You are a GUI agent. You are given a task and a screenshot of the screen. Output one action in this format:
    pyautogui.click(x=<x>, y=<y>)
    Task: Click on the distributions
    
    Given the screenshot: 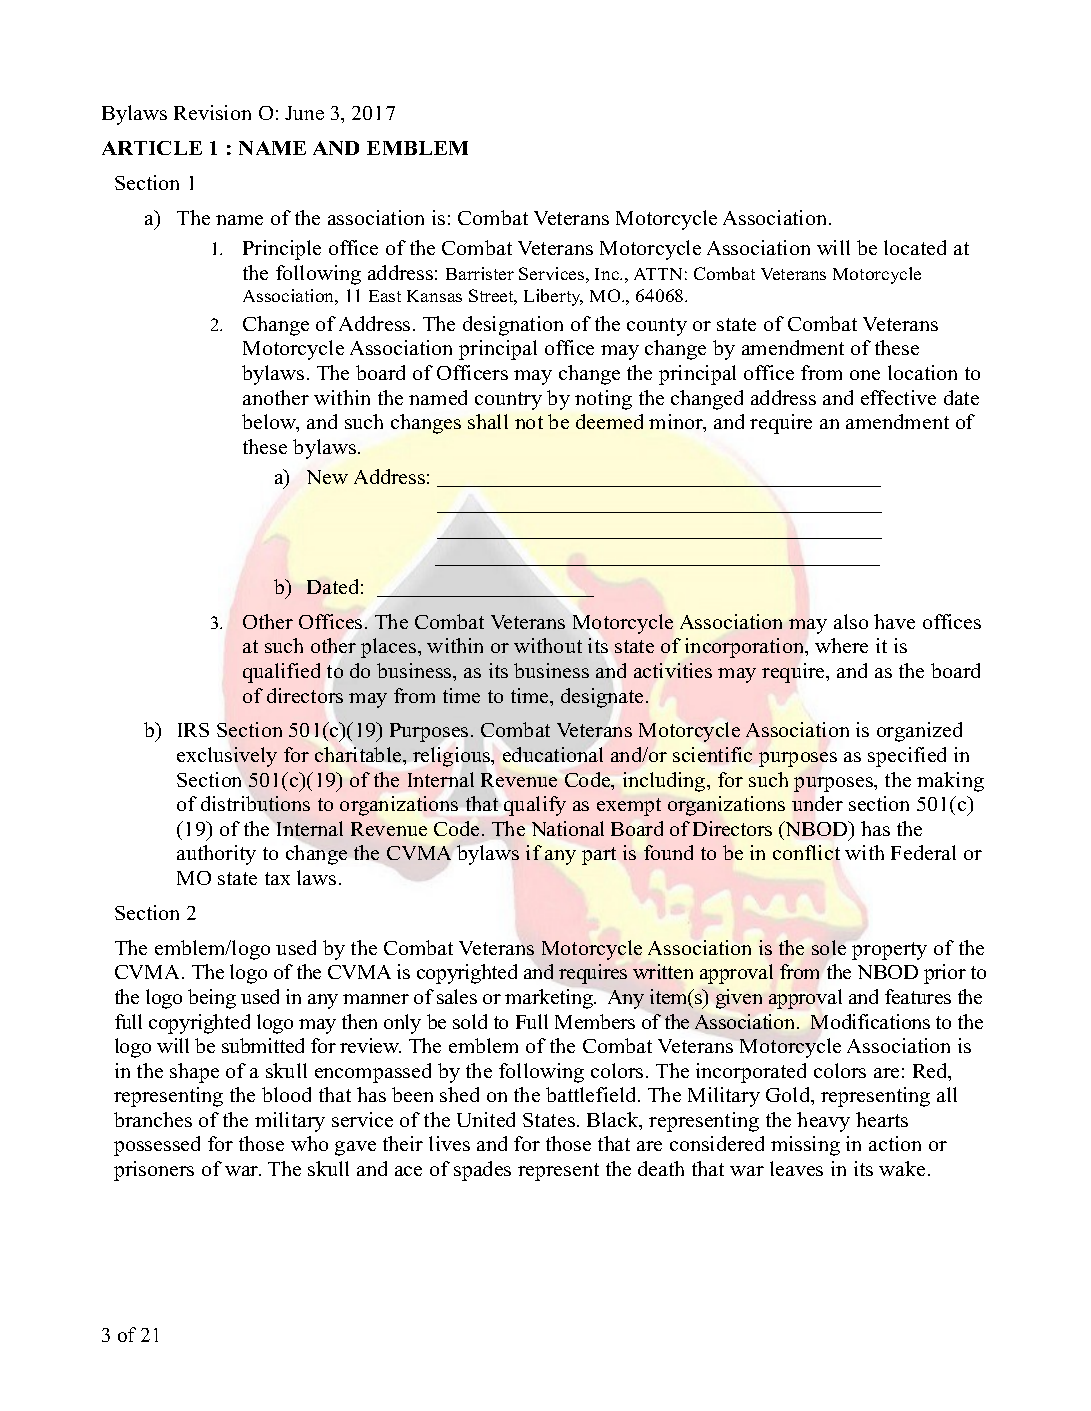 What is the action you would take?
    pyautogui.click(x=255, y=803)
